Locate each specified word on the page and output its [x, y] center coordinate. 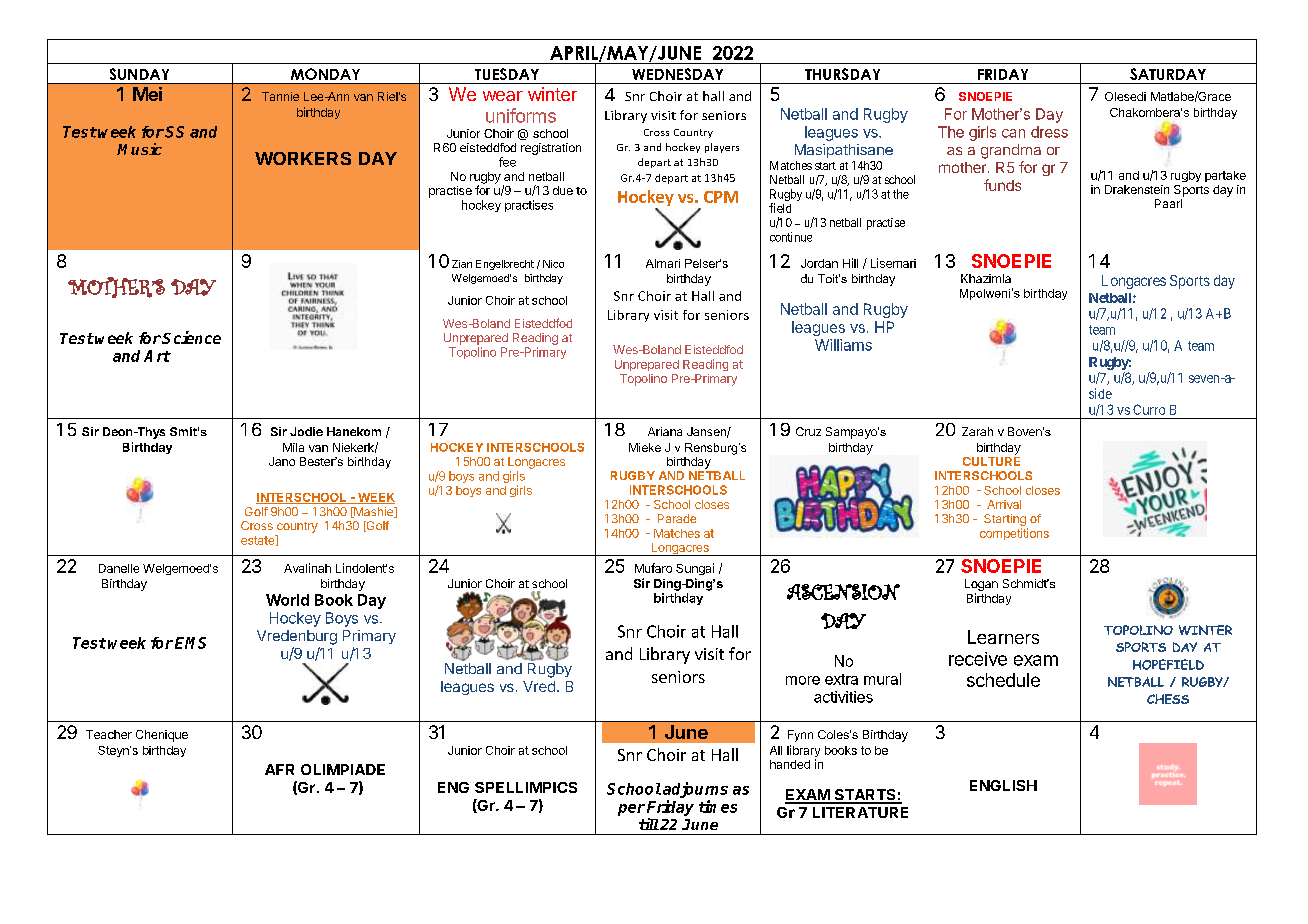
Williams [843, 345]
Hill [850, 263]
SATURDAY [1168, 74]
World [287, 600]
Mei [147, 94]
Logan [981, 585]
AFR [279, 769]
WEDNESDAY [677, 74]
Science [191, 337]
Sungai [695, 569]
